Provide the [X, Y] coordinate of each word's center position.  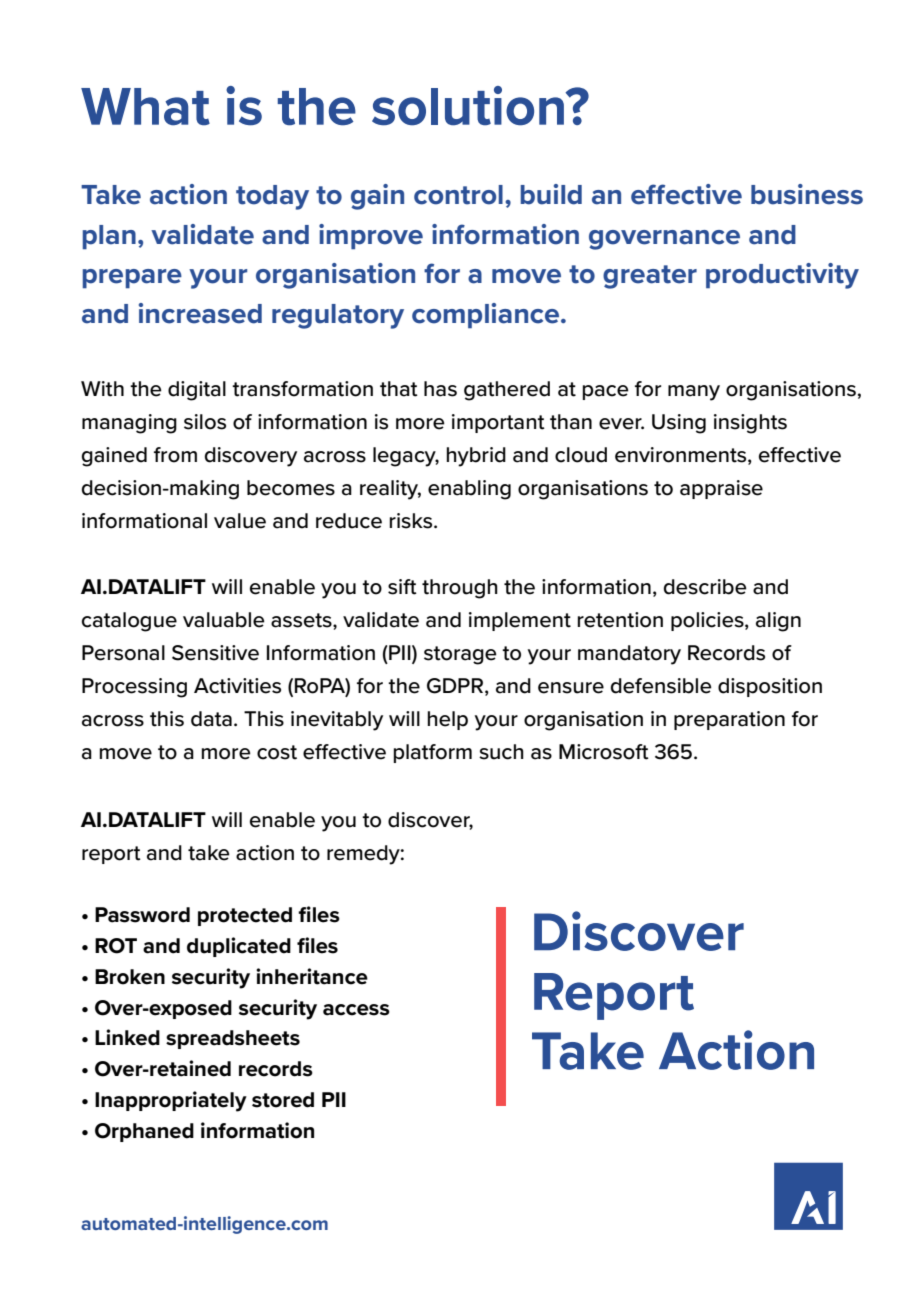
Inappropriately [171, 1101]
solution [469, 106]
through [460, 589]
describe [705, 587]
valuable [224, 620]
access [356, 1010]
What [145, 107]
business [807, 194]
